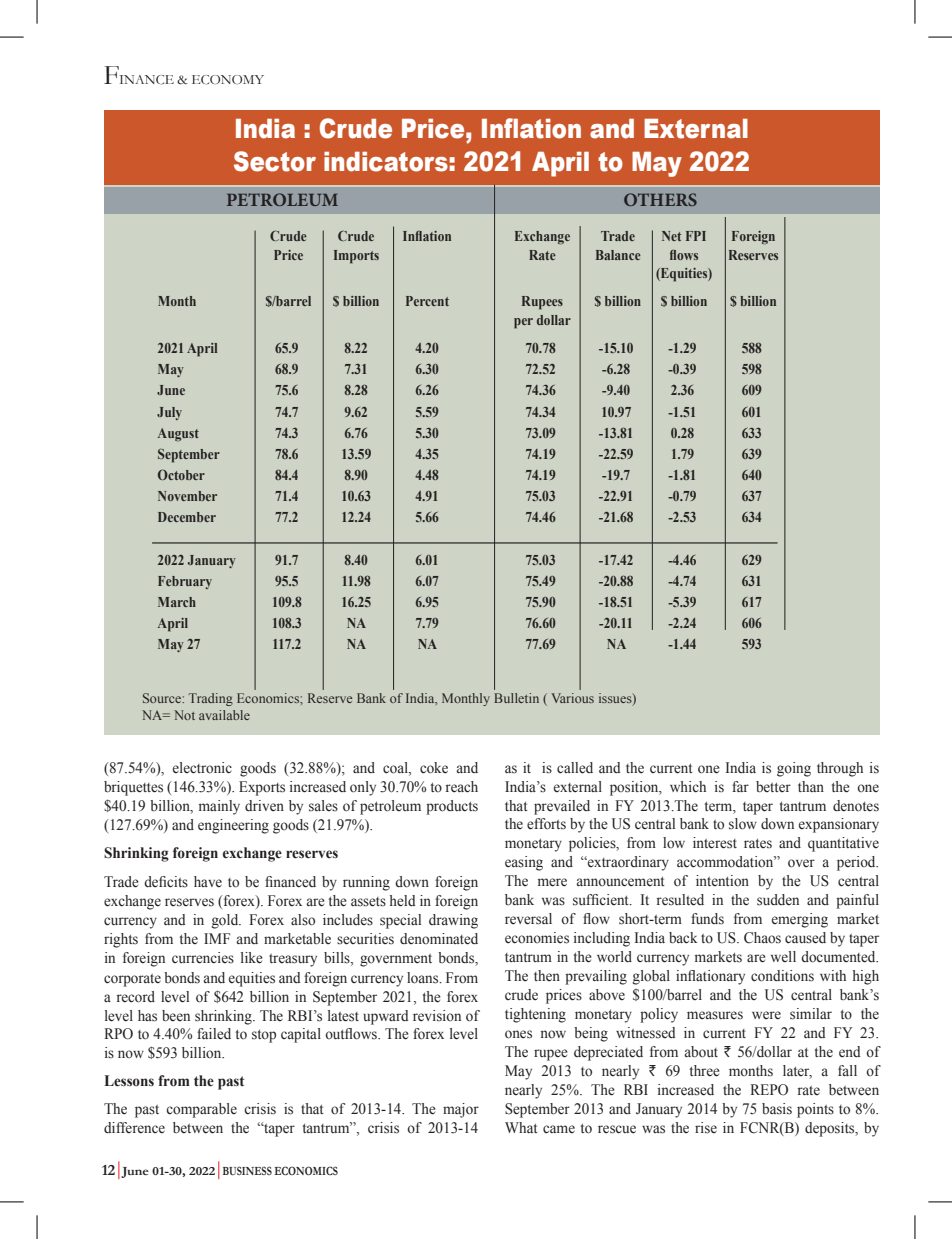 The height and width of the document is (1239, 952). Describe the element at coordinates (228, 80) in the document. I see `ECONOMY` at that location.
